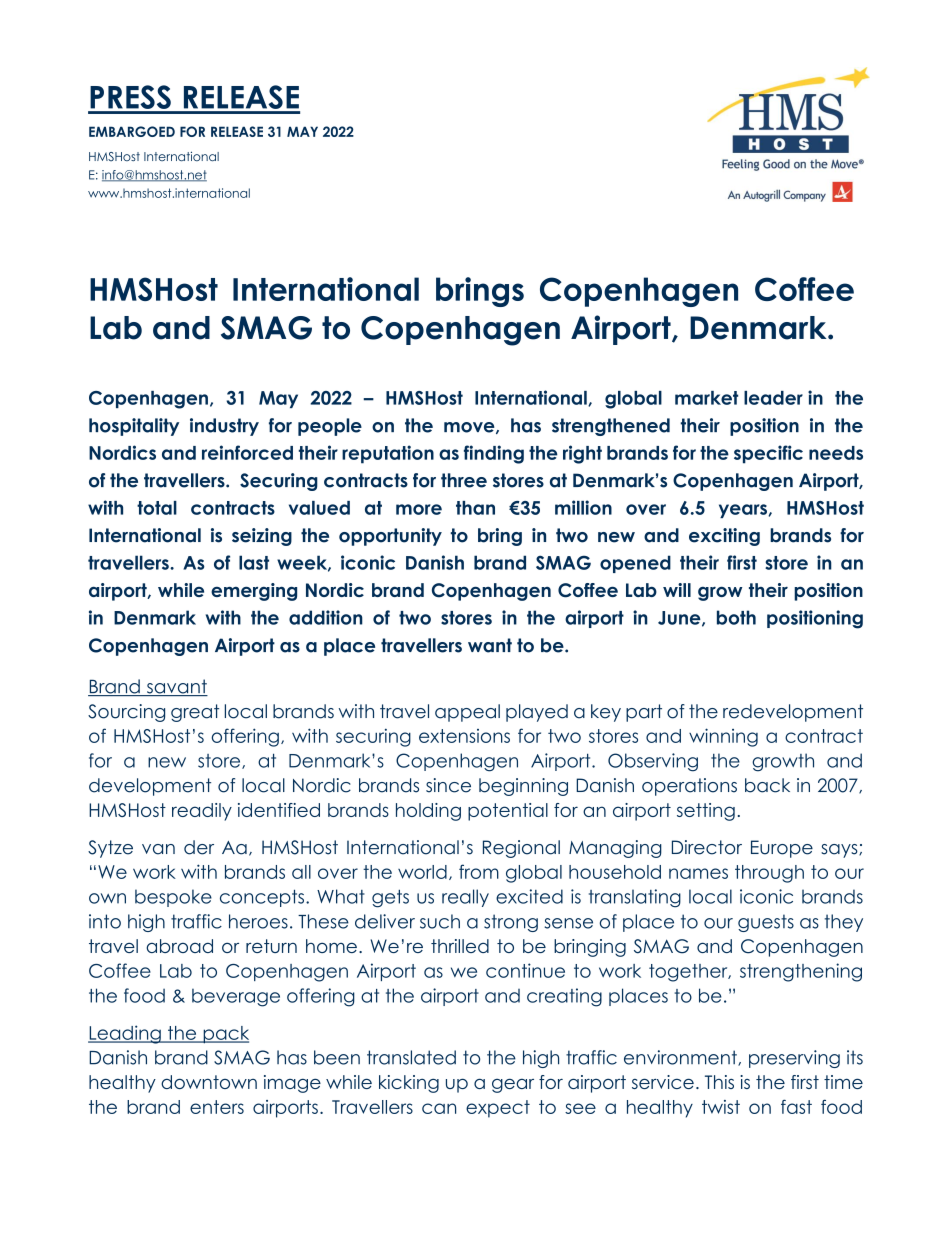 The width and height of the screenshot is (952, 1233). What do you see at coordinates (736, 617) in the screenshot?
I see `both` at bounding box center [736, 617].
